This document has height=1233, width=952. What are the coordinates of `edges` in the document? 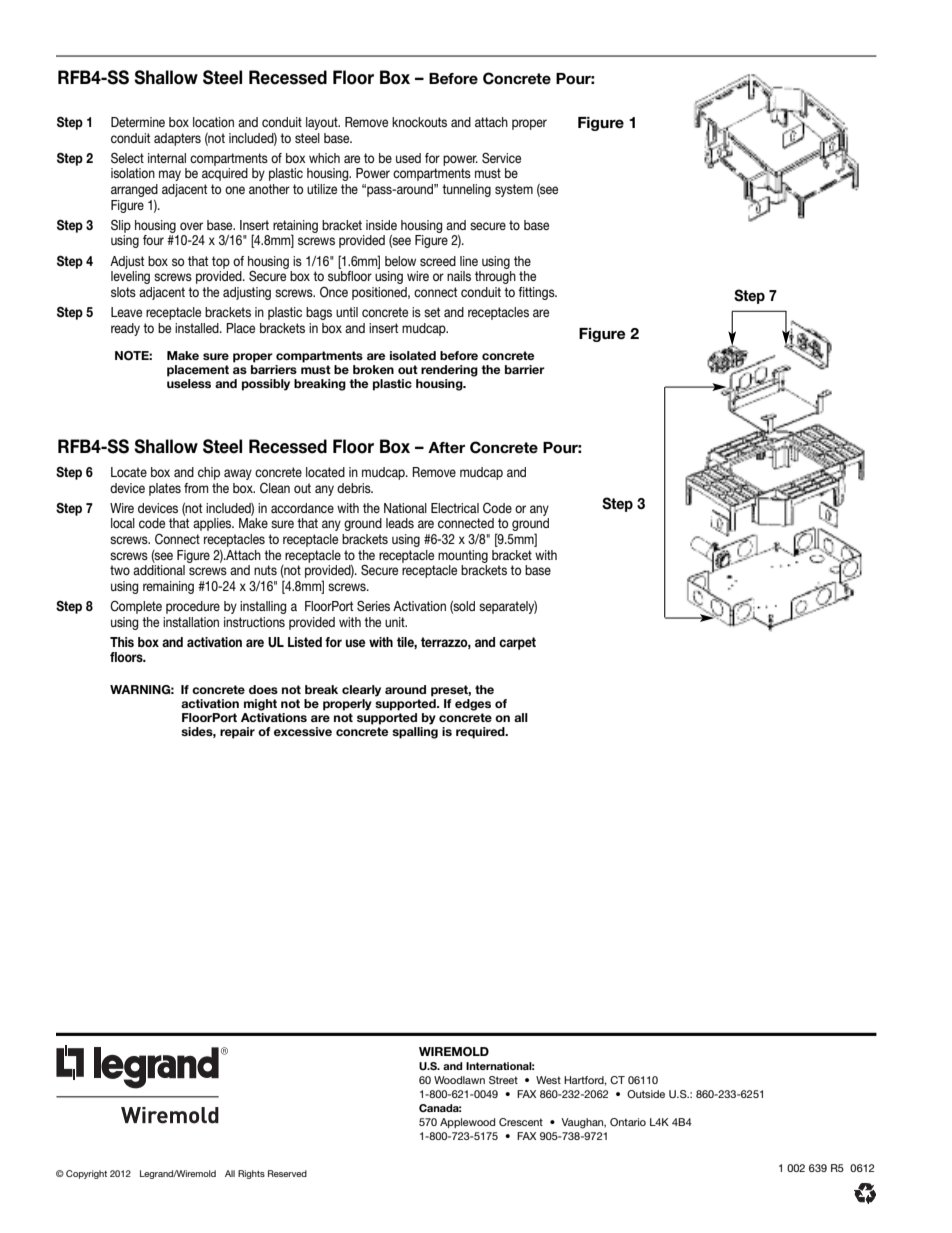 It's located at (473, 705).
